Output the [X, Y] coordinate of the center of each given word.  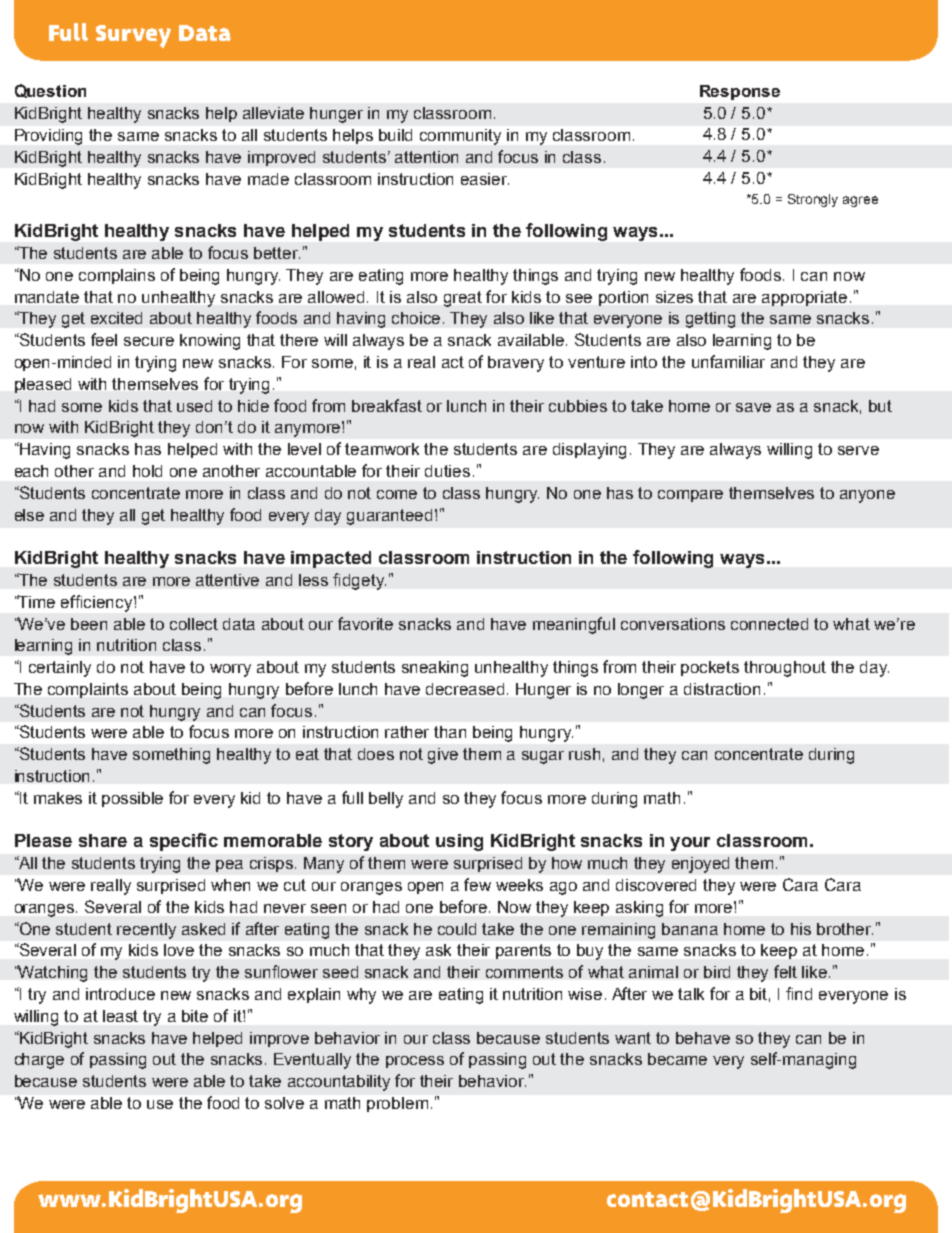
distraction [722, 689]
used [194, 406]
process [415, 1062]
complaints [88, 690]
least [120, 1016]
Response [740, 92]
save [753, 407]
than [450, 732]
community [460, 137]
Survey [133, 36]
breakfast [387, 405]
